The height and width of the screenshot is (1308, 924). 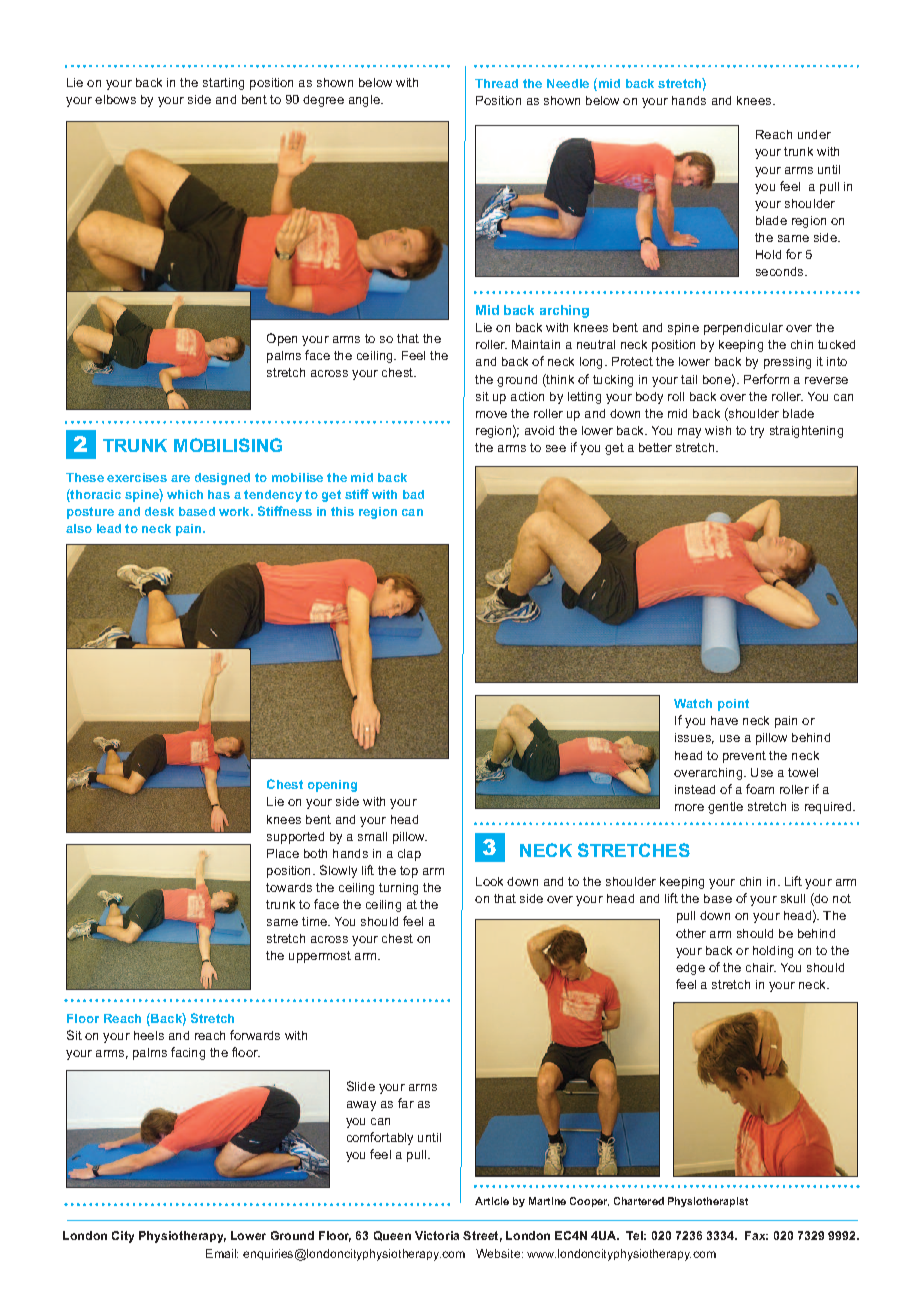 I want to click on Look, so click(x=489, y=881).
